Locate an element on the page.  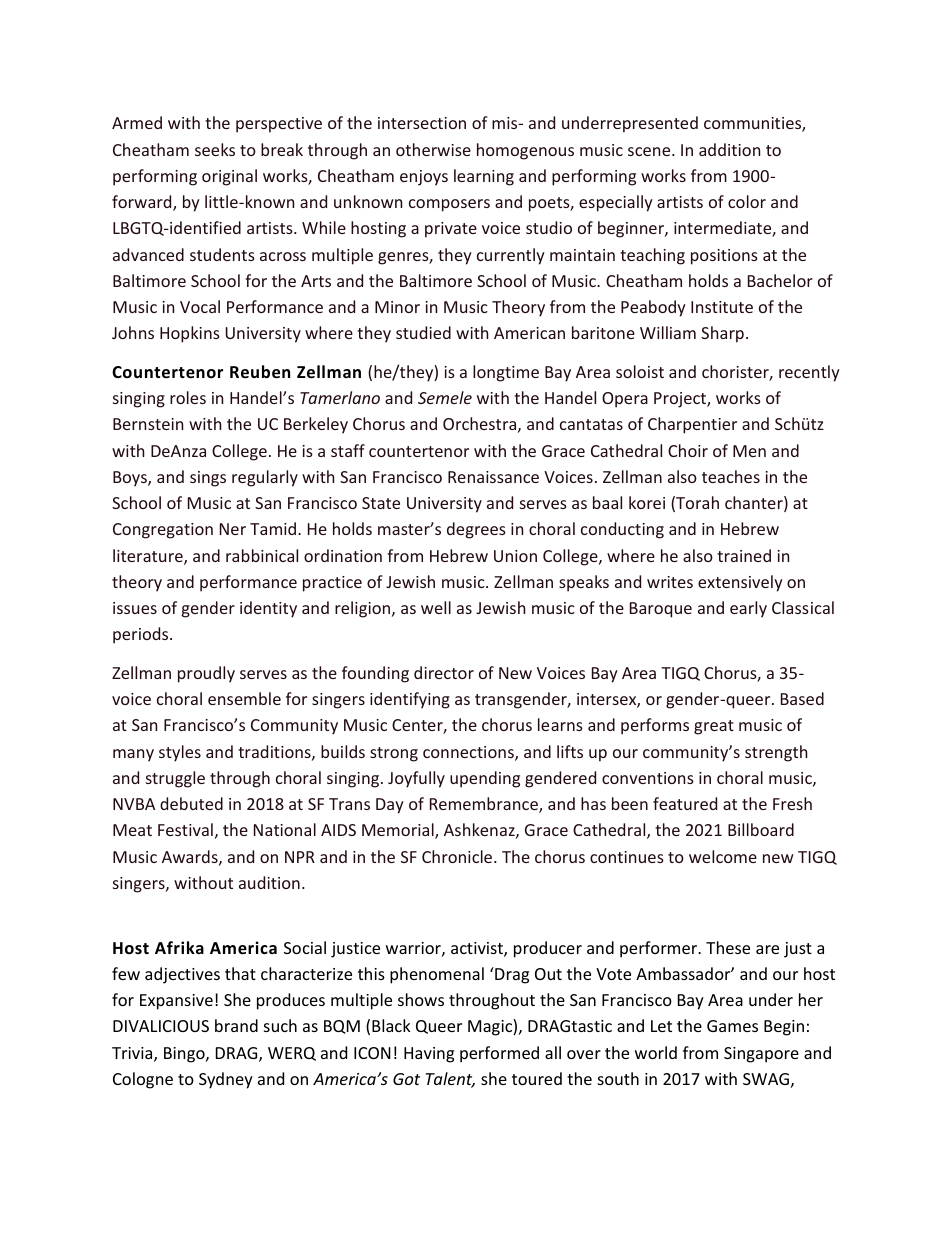
director is located at coordinates (444, 672).
